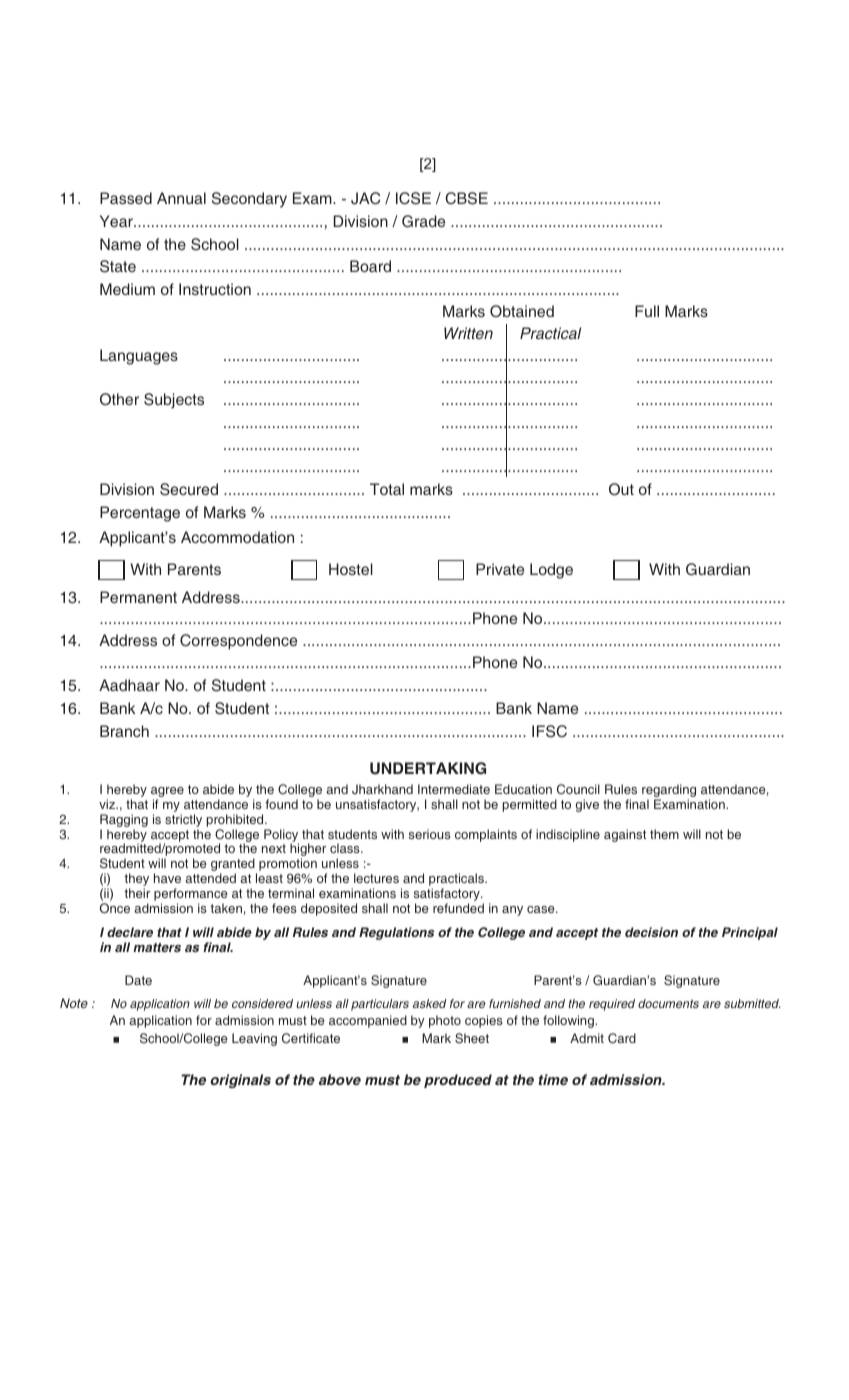 The width and height of the page is (849, 1400). Describe the element at coordinates (428, 768) in the page. I see `UNDERTAKING` at that location.
